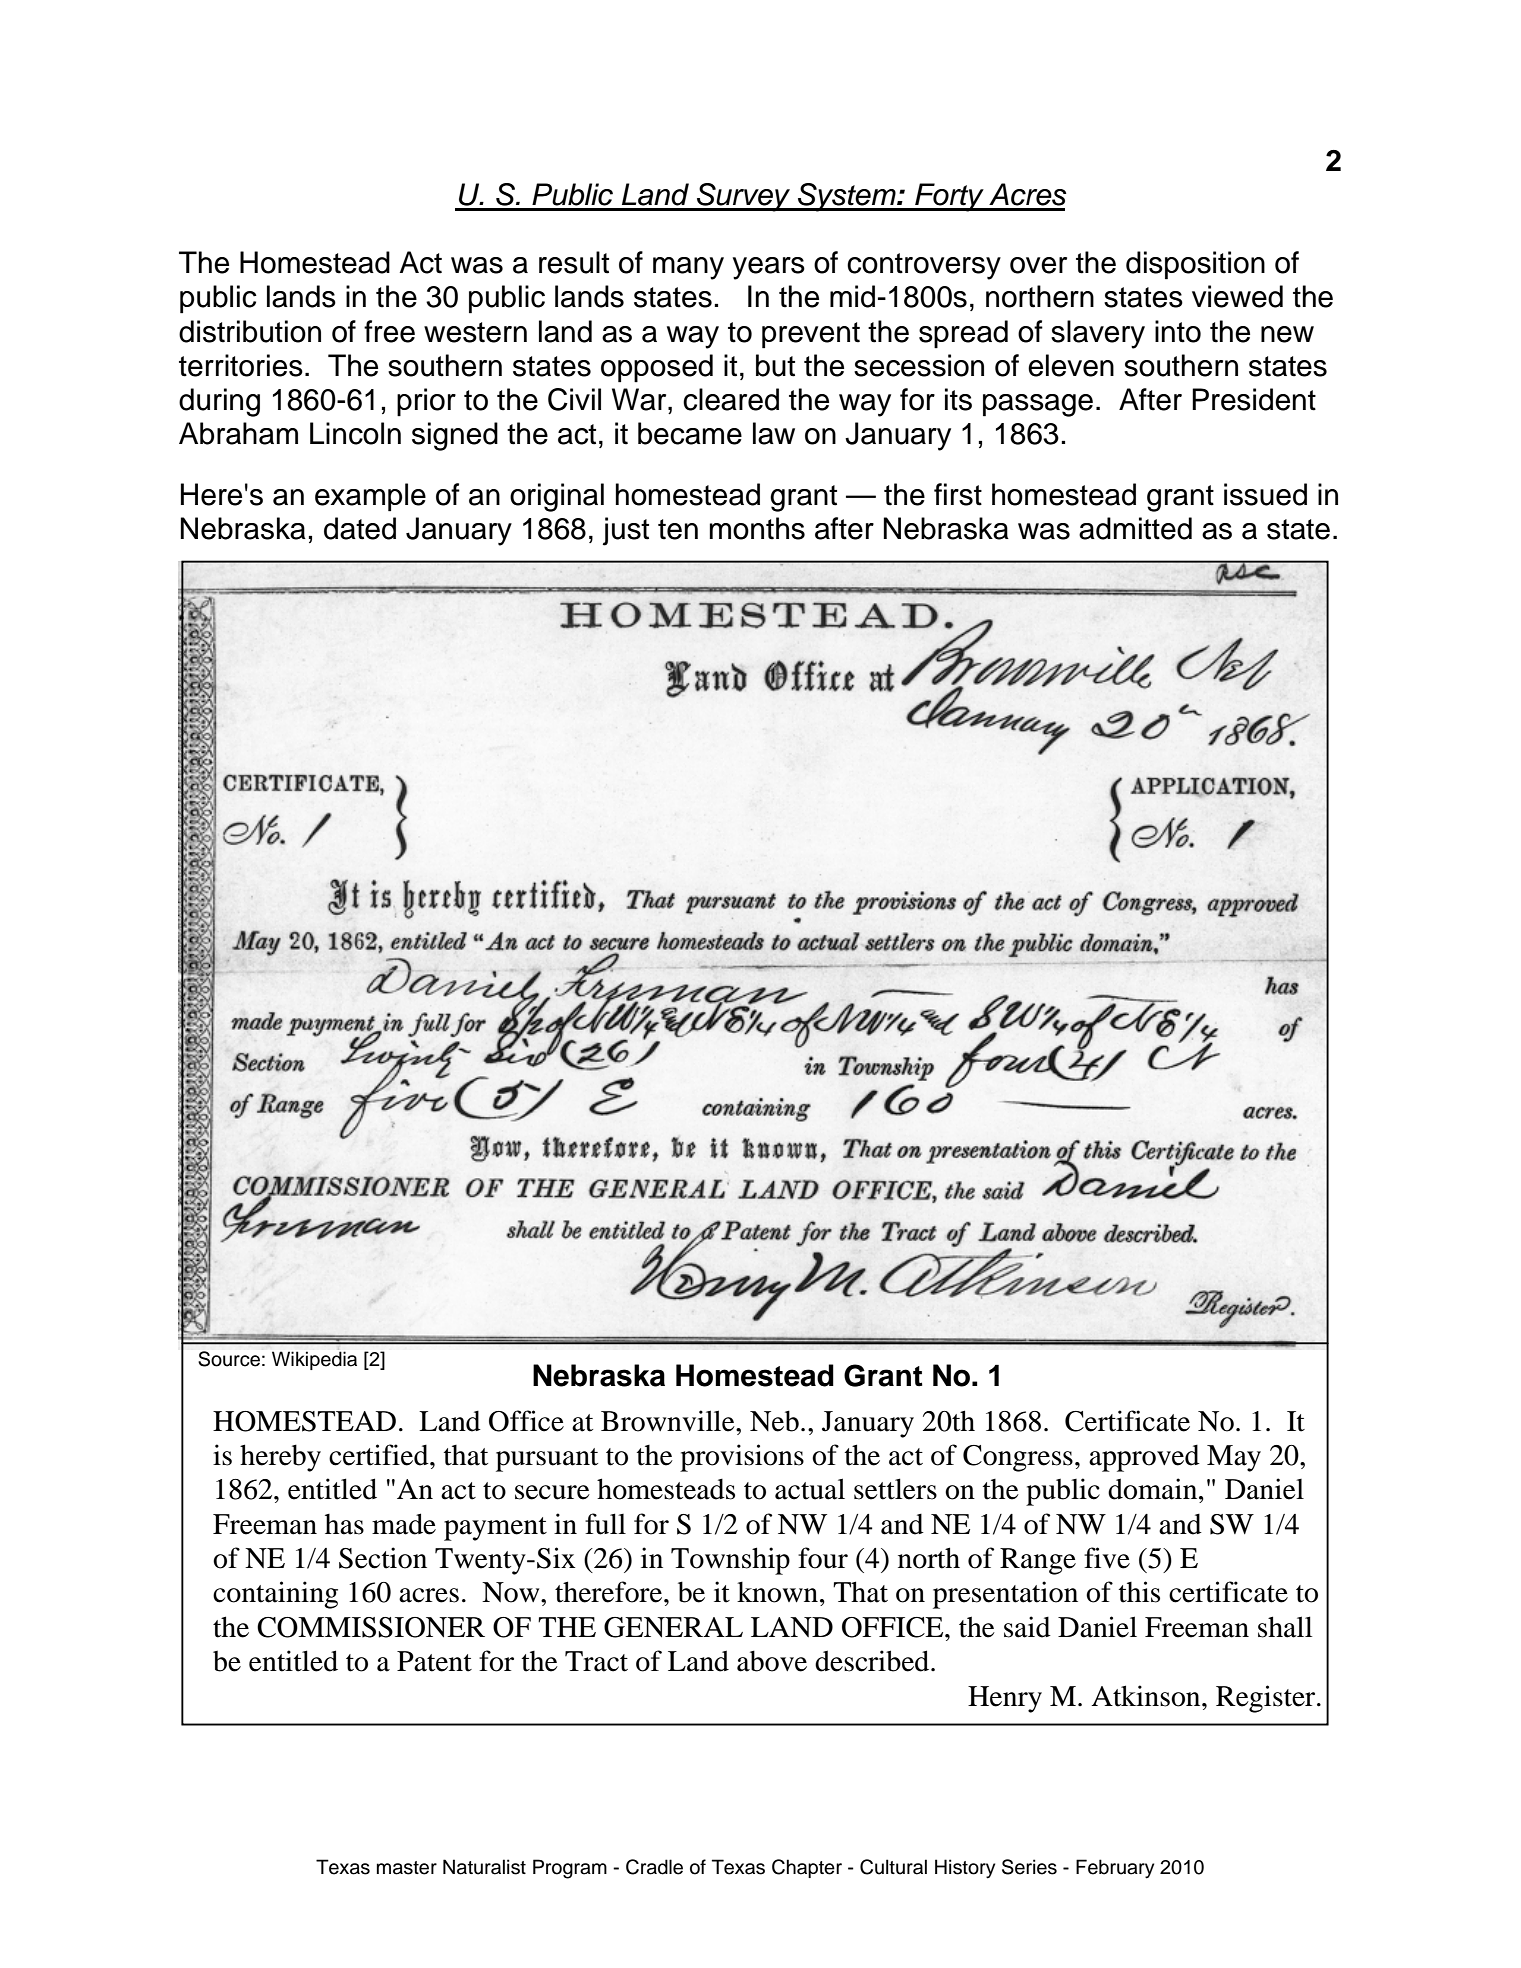  Describe the element at coordinates (1195, 265) in the screenshot. I see `disposition` at that location.
